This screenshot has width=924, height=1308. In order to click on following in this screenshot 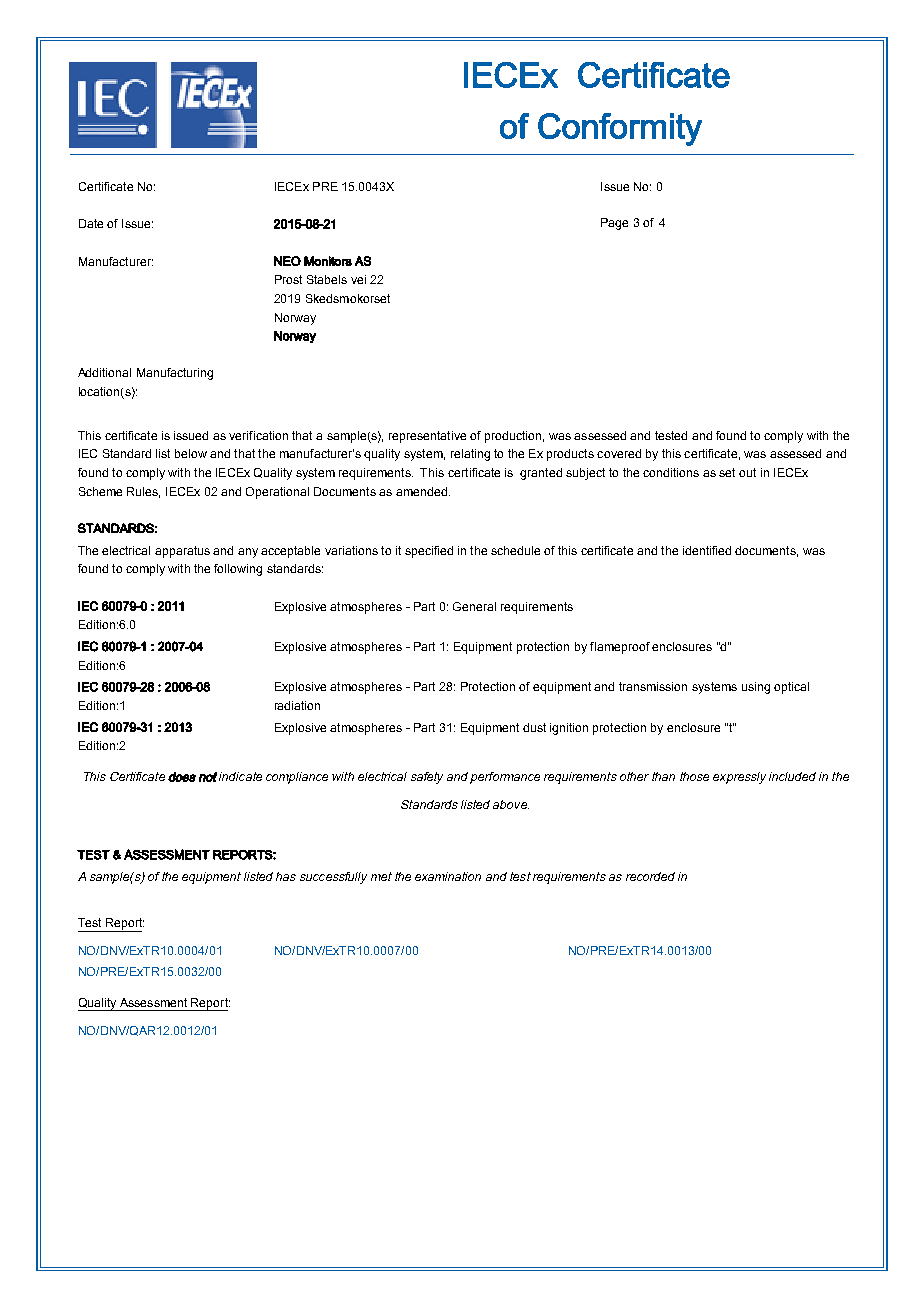, I will do `click(238, 570)`.
